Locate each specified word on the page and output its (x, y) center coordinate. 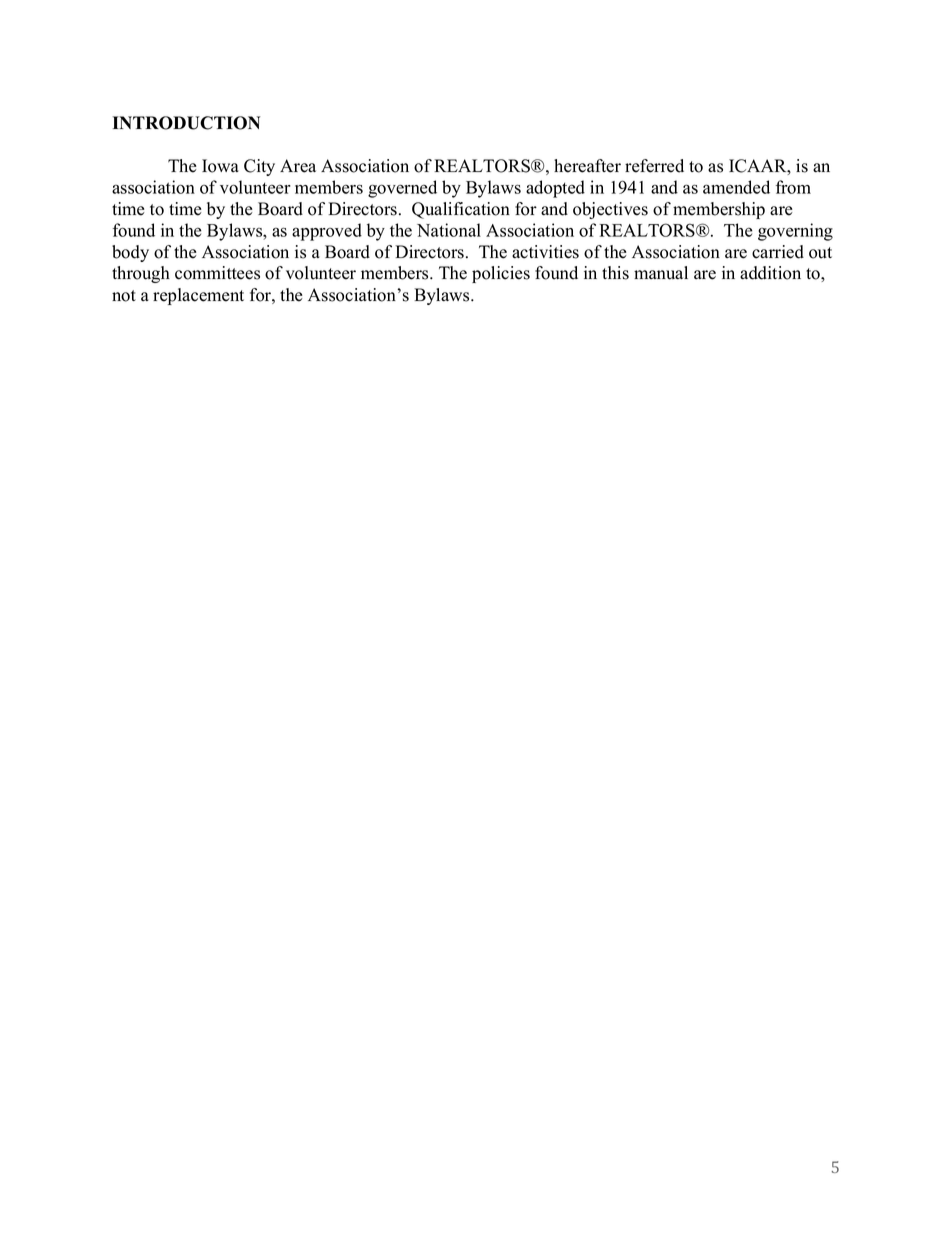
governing (795, 232)
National (449, 230)
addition (770, 273)
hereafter (587, 166)
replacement (198, 296)
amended (736, 187)
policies (501, 274)
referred (654, 166)
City (259, 167)
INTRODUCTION (186, 123)
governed (402, 189)
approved (327, 232)
